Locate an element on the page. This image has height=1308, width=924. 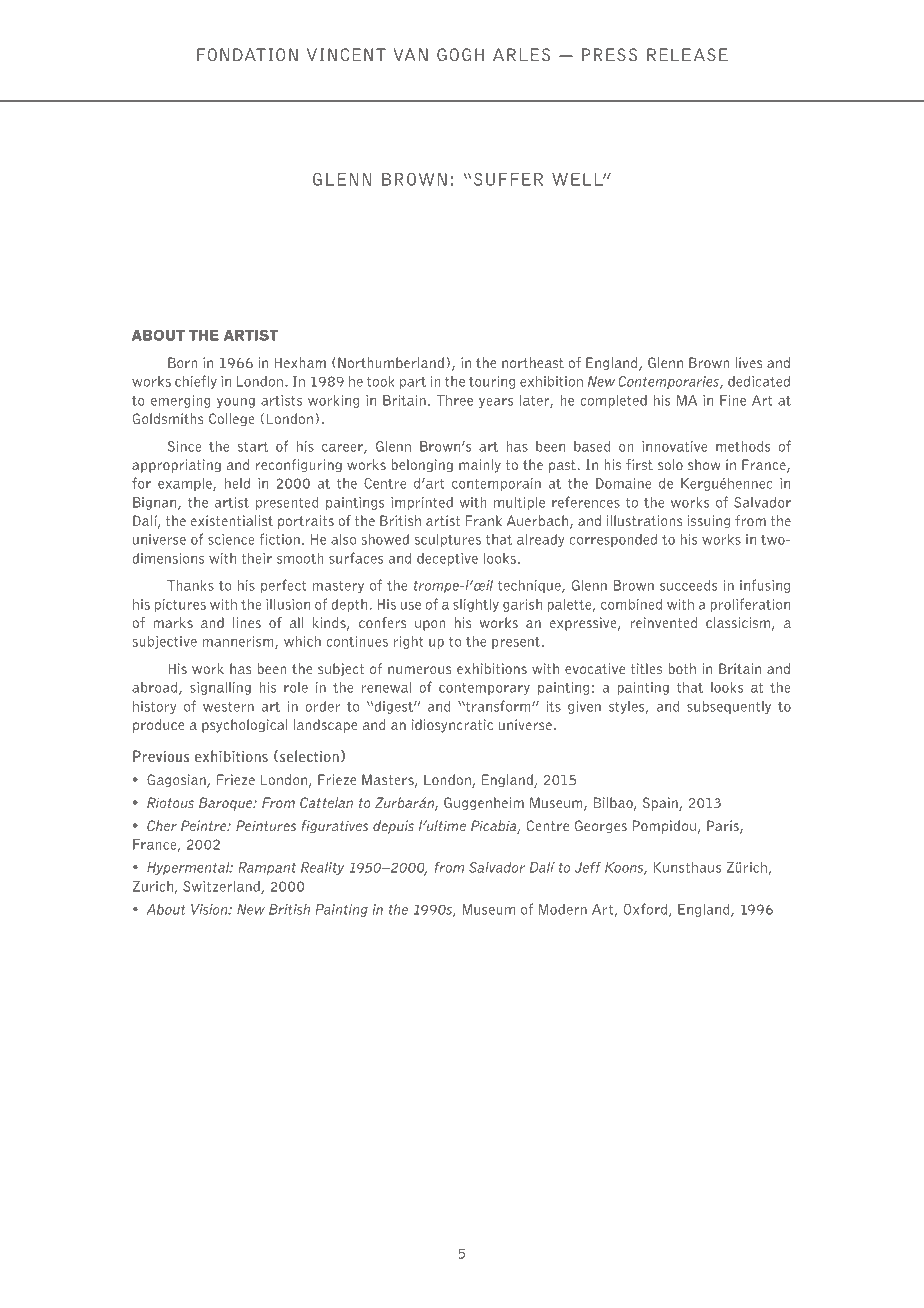
reinvented is located at coordinates (663, 622).
